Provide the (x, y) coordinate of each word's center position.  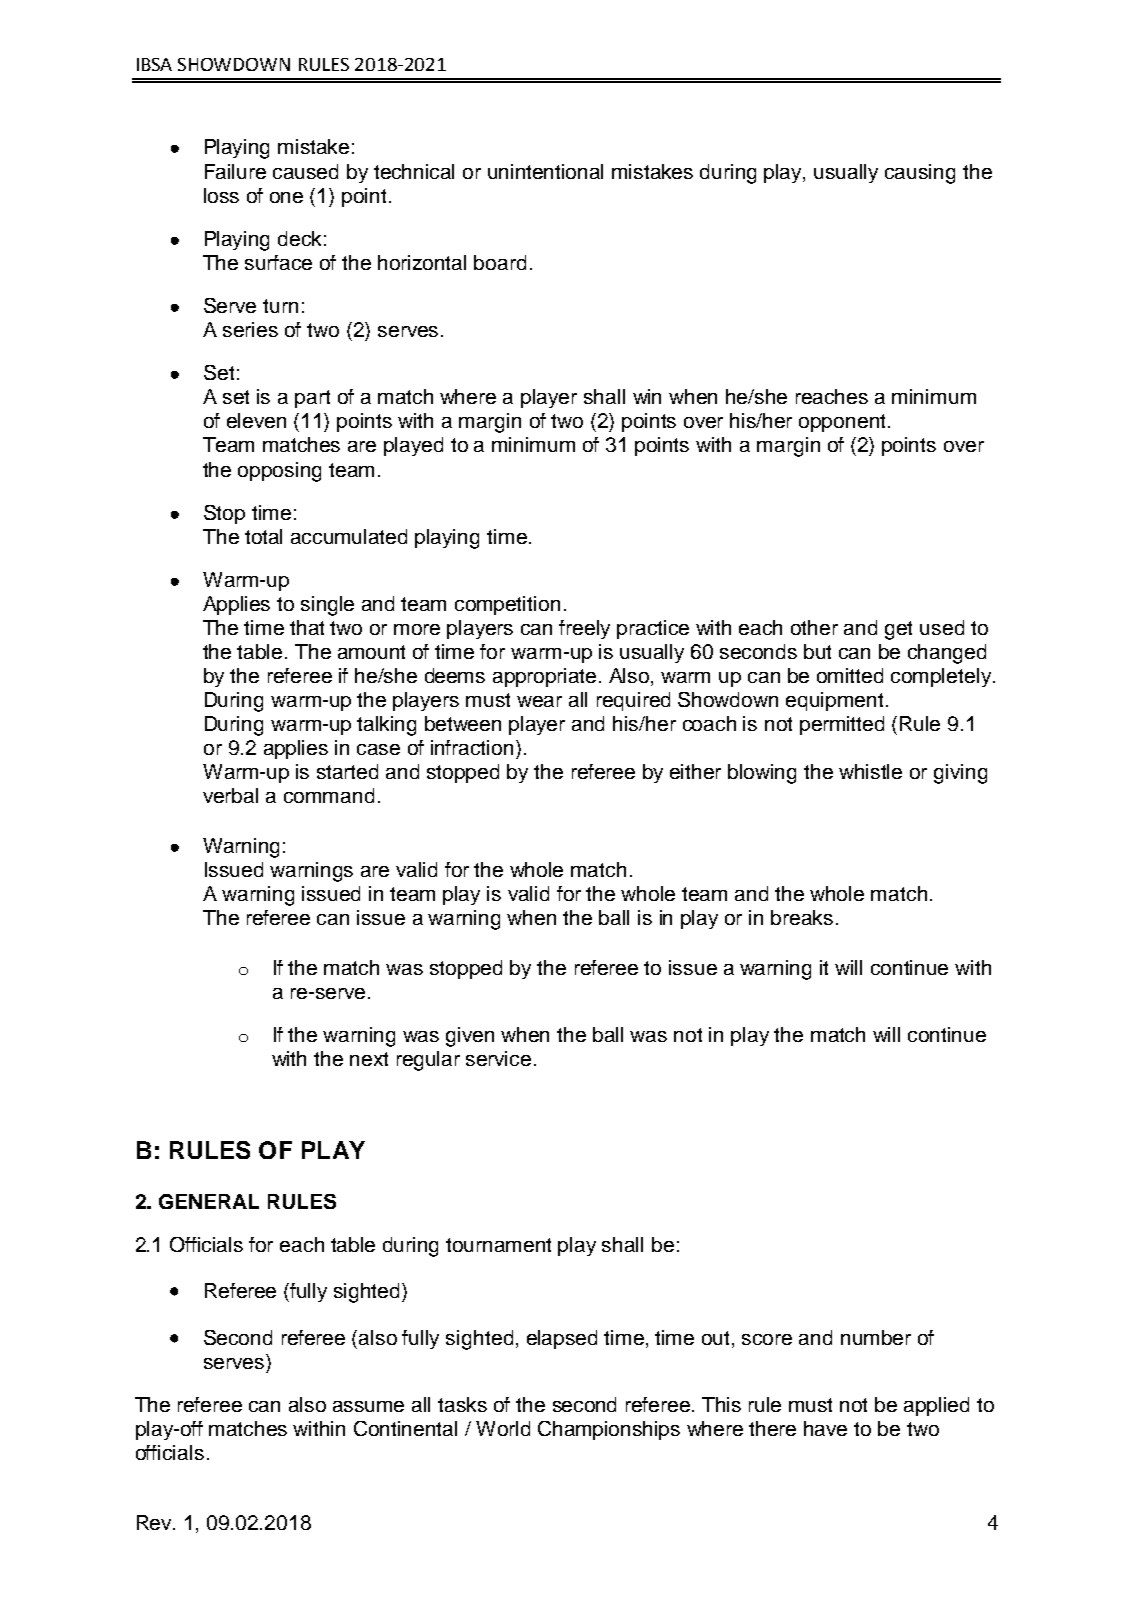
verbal (230, 795)
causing (920, 174)
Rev (155, 1522)
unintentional (545, 171)
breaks (802, 917)
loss (221, 195)
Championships (609, 1430)
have (825, 1428)
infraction (472, 747)
